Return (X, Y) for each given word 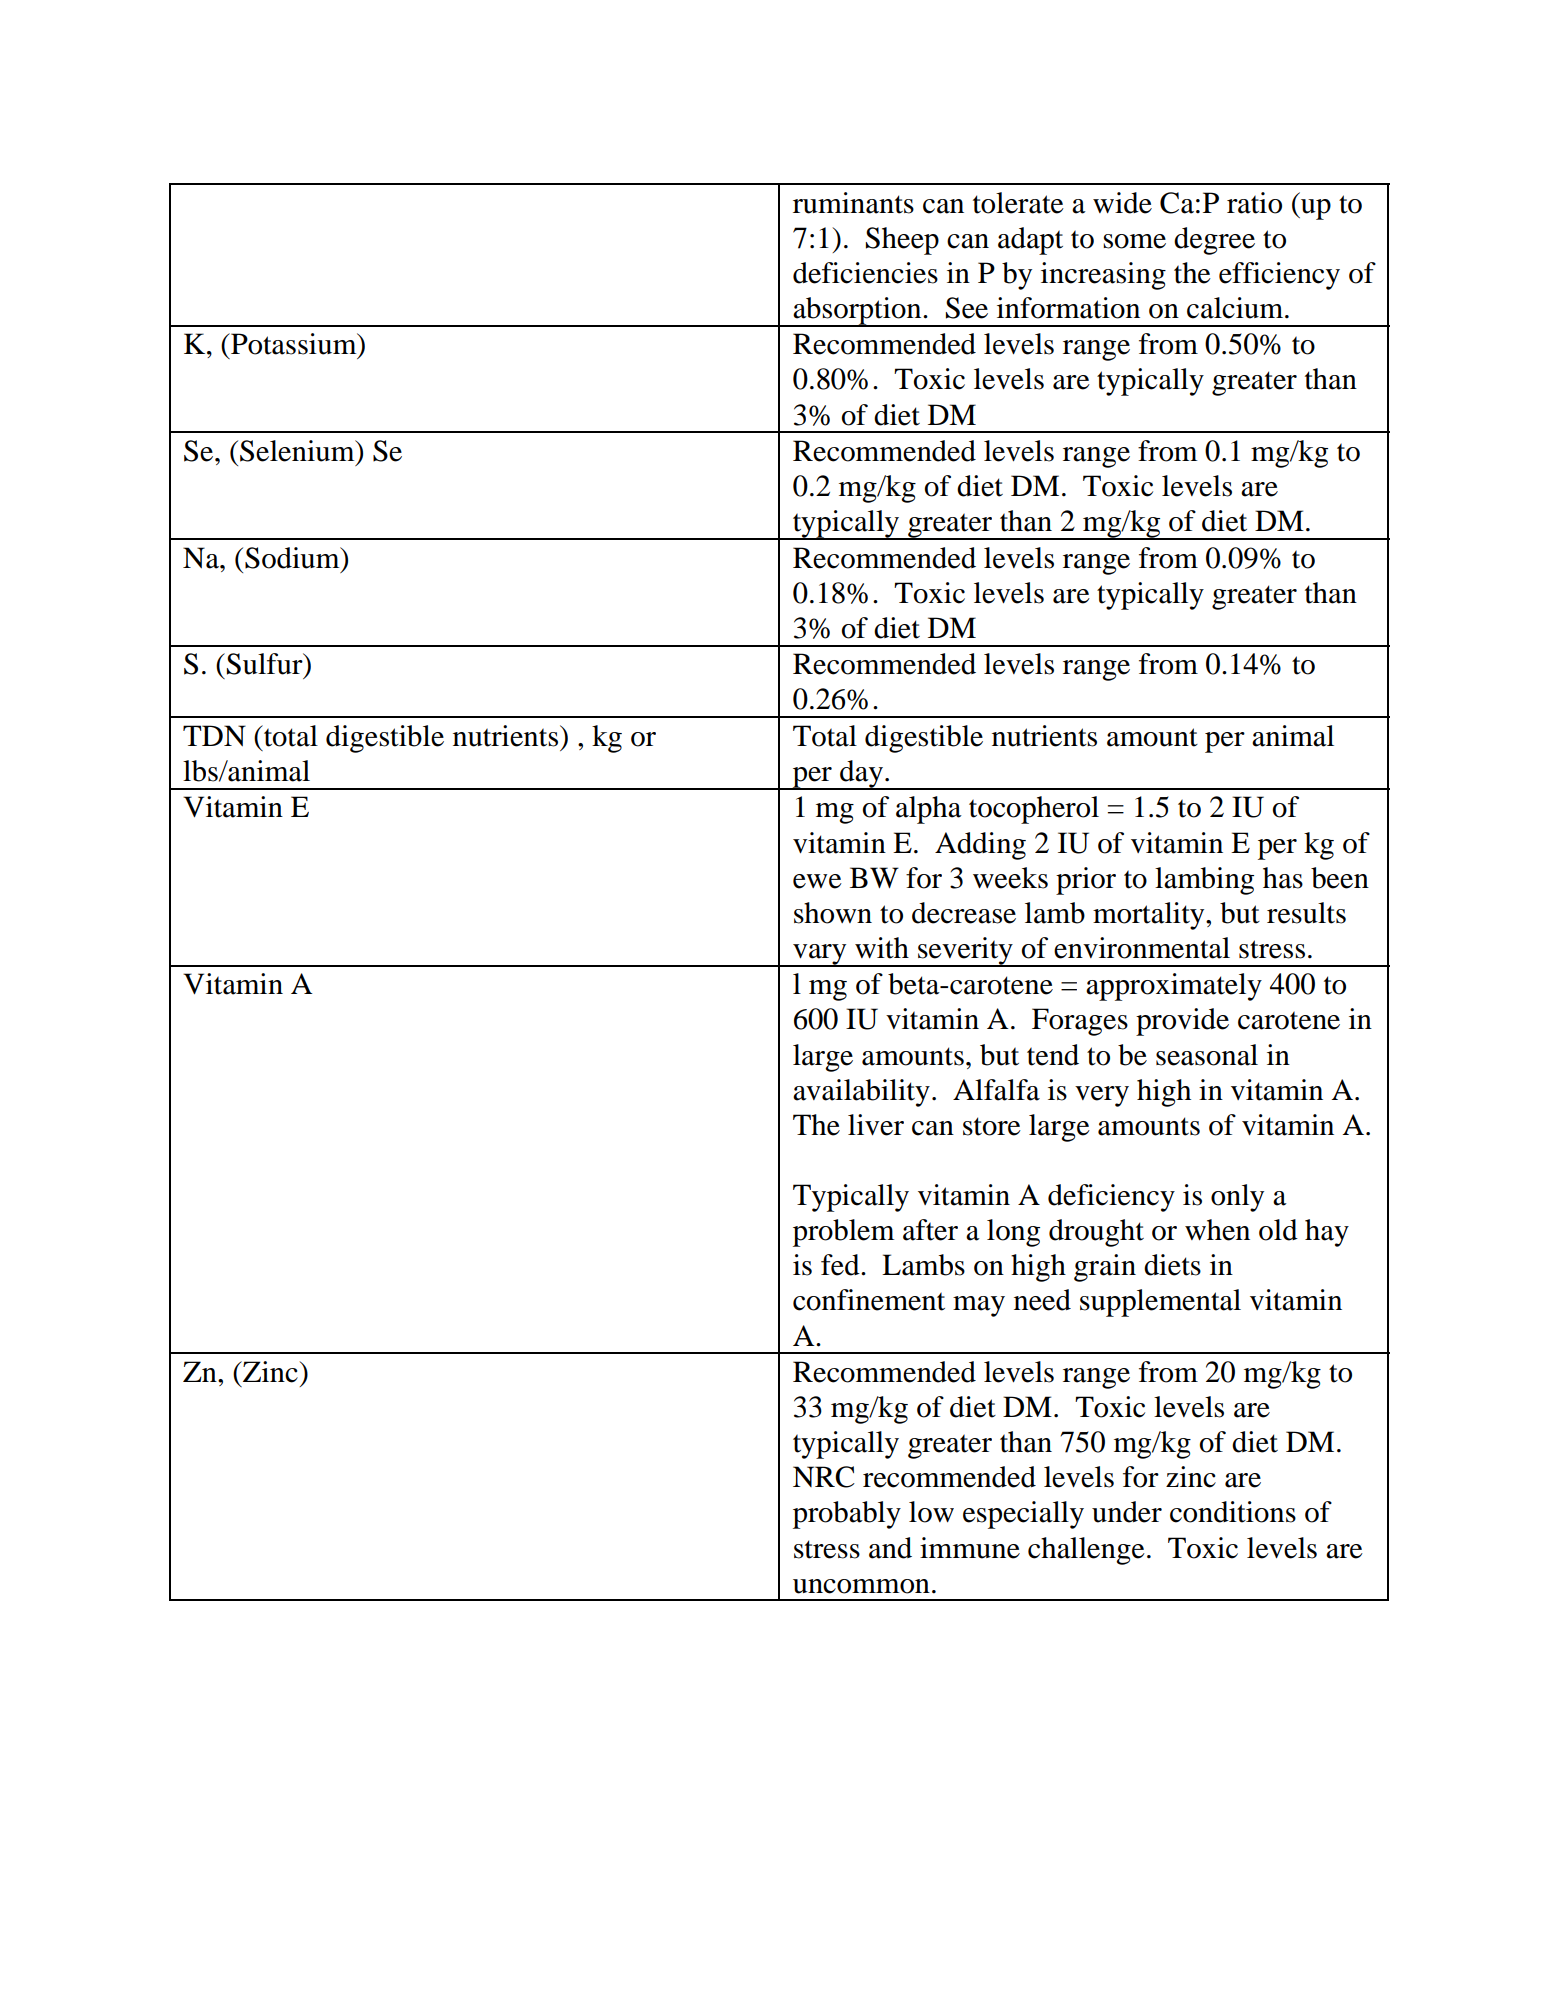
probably (847, 1515)
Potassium (294, 344)
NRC (824, 1477)
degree (1214, 241)
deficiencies (865, 273)
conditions (1233, 1512)
